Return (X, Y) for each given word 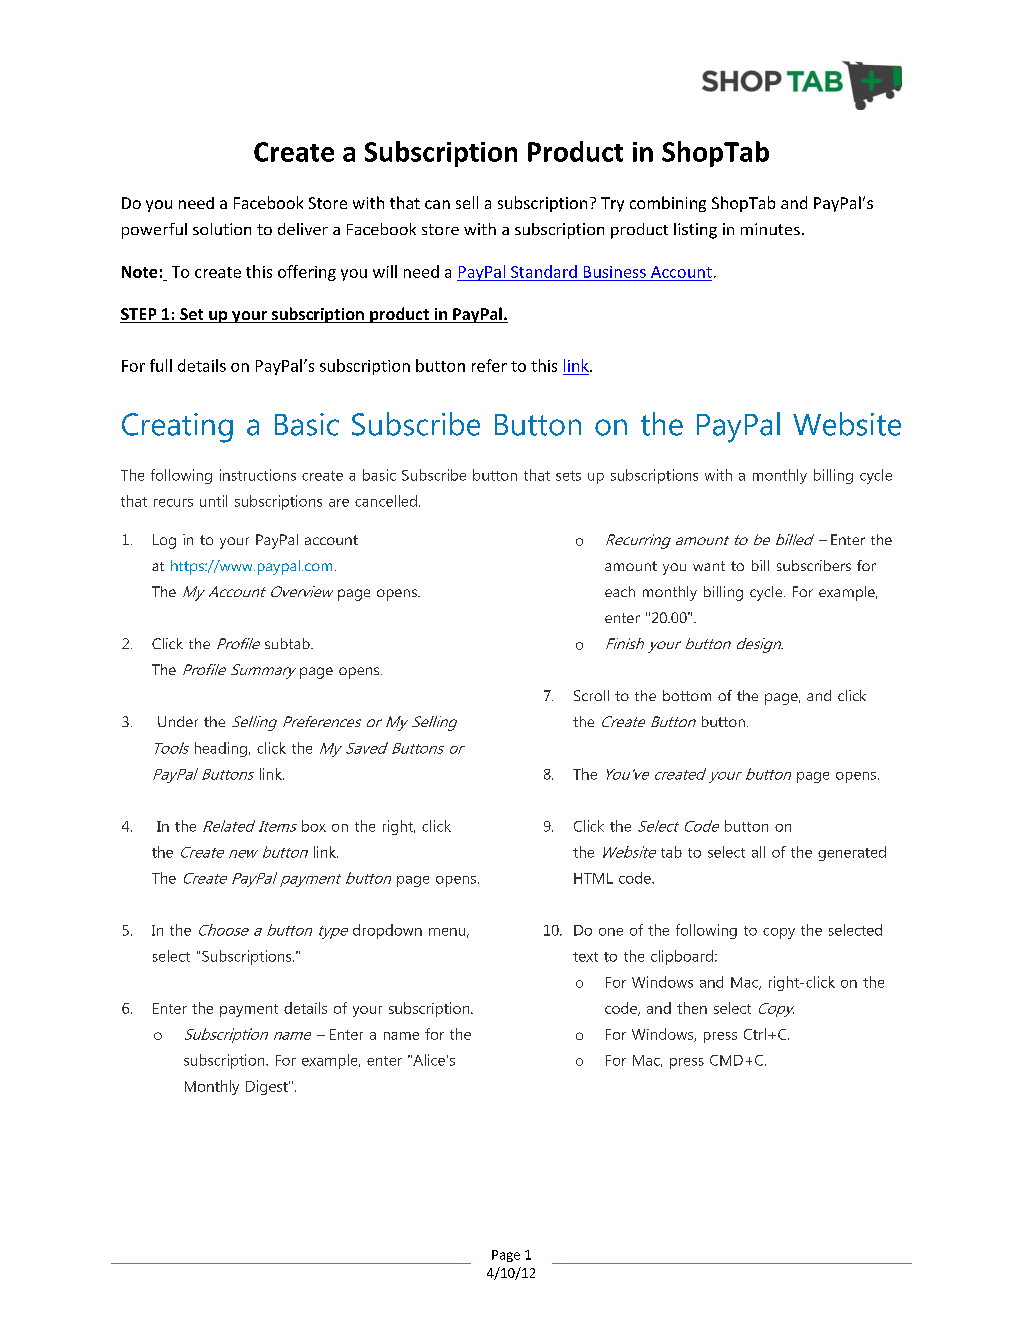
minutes (770, 229)
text (585, 957)
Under (178, 721)
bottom (687, 695)
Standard (544, 271)
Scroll (591, 695)
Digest (268, 1087)
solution (222, 229)
